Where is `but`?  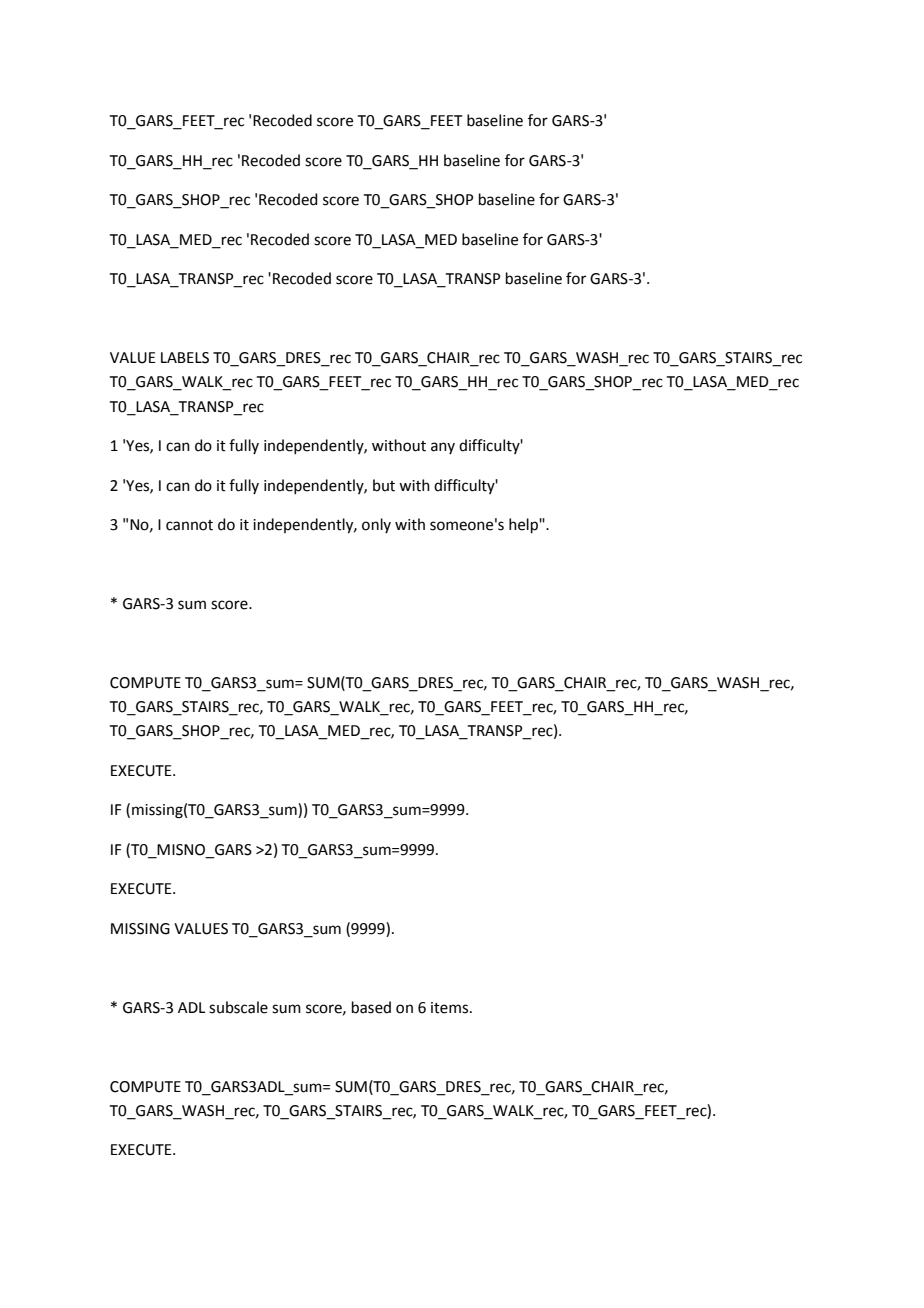 but is located at coordinates (384, 485).
